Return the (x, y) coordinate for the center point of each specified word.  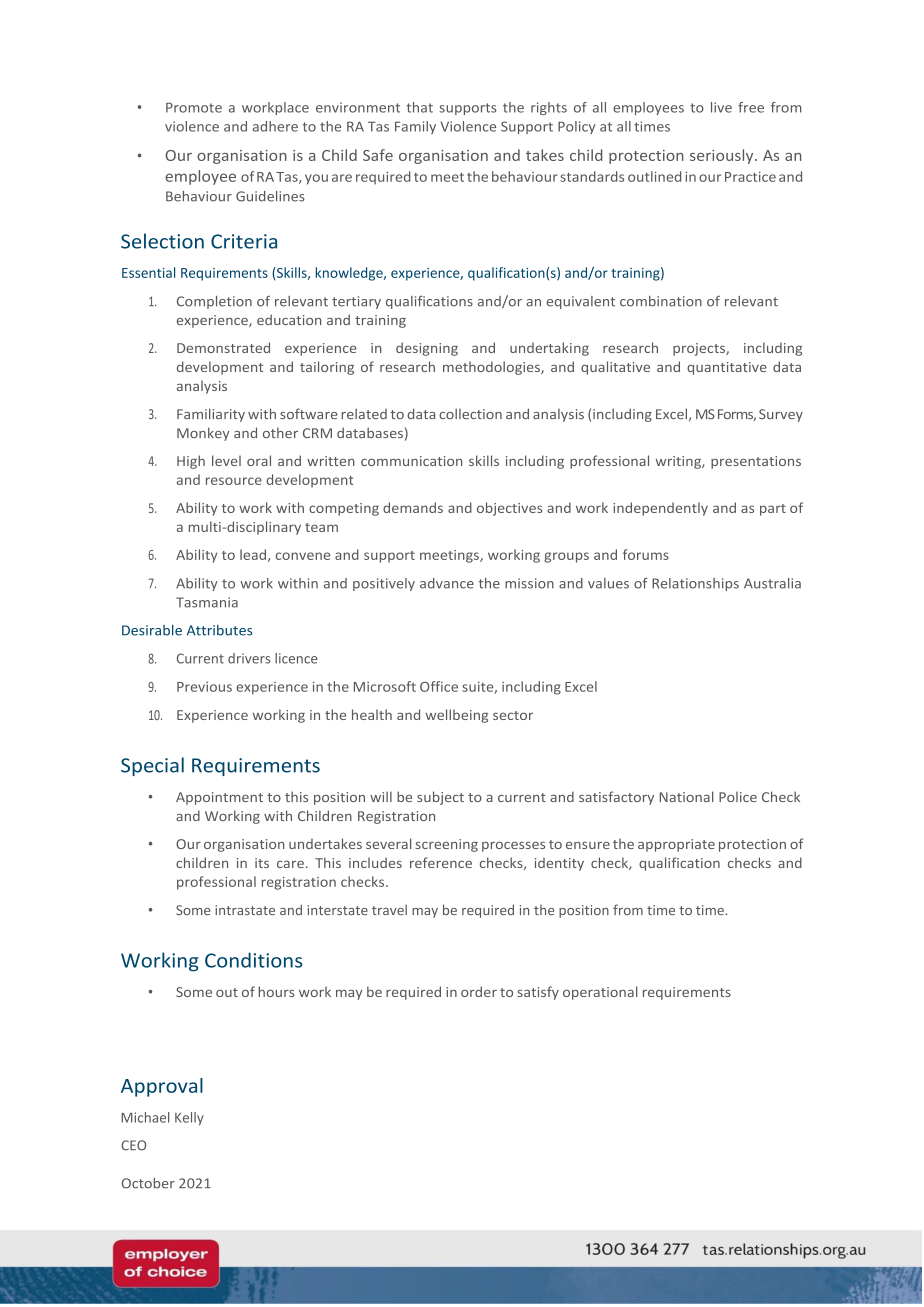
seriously (723, 156)
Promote (194, 107)
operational (600, 993)
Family (415, 127)
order (479, 991)
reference (441, 862)
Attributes (220, 630)
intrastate (245, 910)
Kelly (189, 1118)
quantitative (727, 368)
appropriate (676, 845)
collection (470, 413)
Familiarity (211, 415)
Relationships (695, 584)
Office (439, 686)
